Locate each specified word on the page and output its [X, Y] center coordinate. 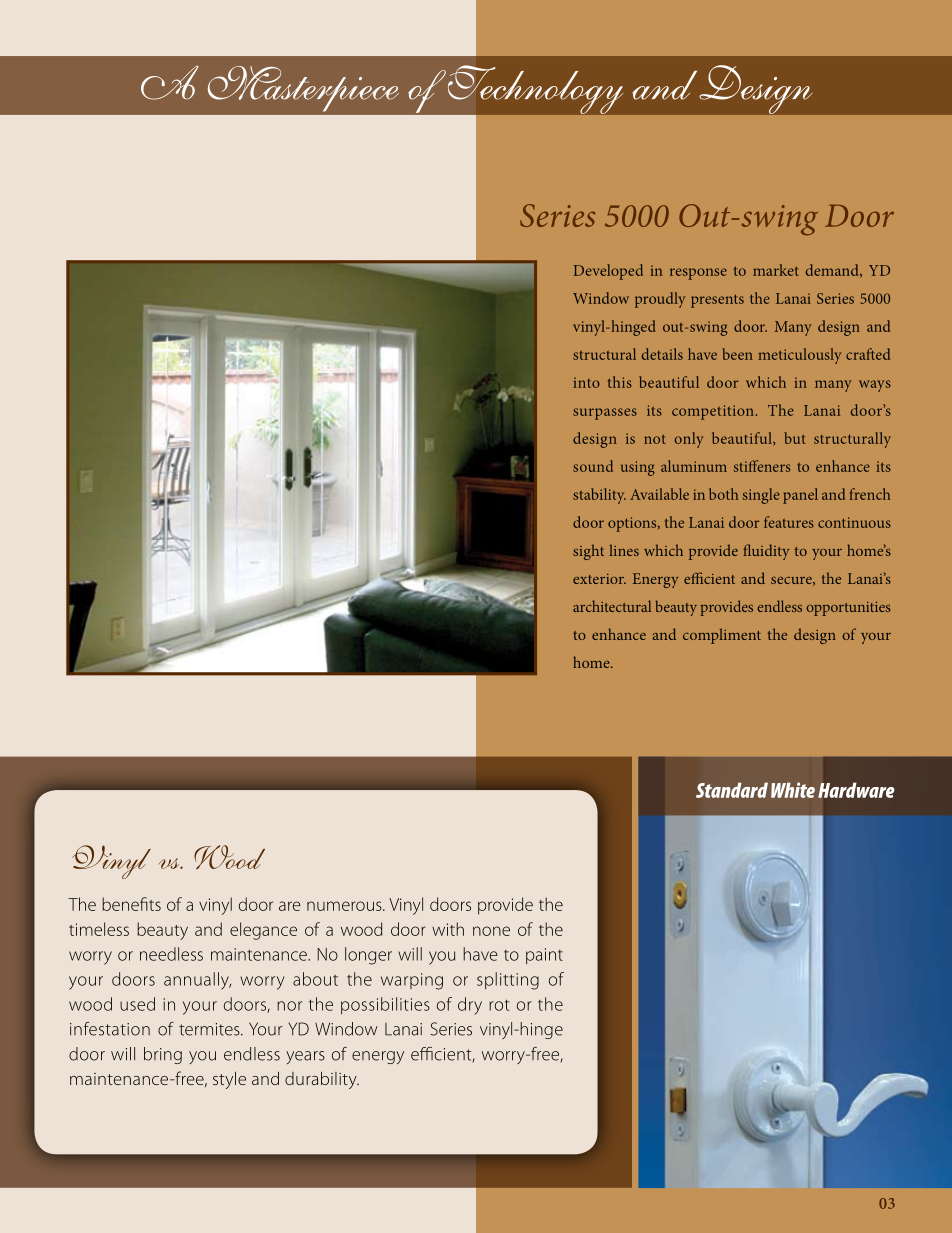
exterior [599, 579]
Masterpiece [303, 89]
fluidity [766, 552]
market [776, 270]
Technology [534, 90]
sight [588, 552]
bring [163, 1055]
